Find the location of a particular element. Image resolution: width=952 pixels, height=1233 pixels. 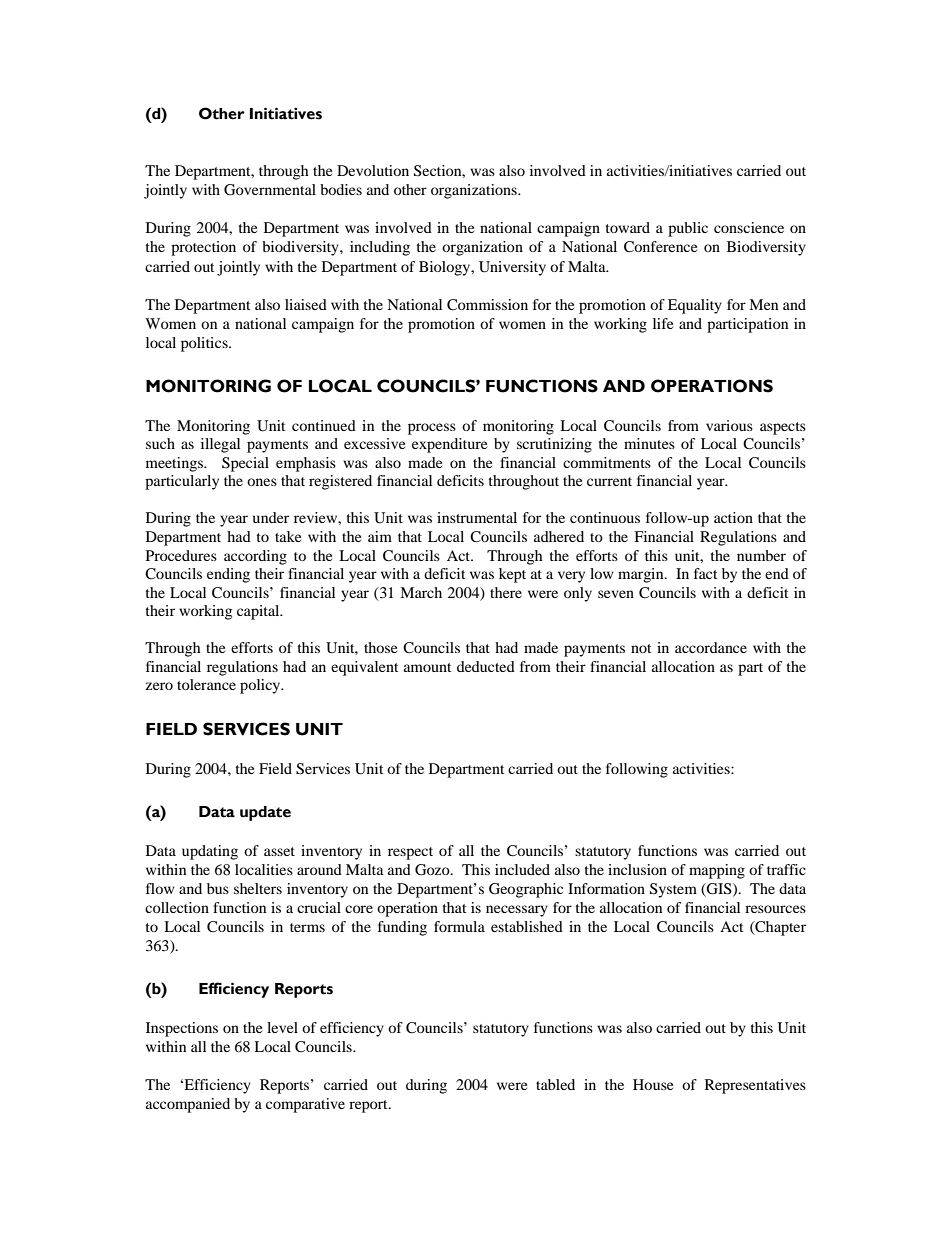

instrumental is located at coordinates (477, 517).
